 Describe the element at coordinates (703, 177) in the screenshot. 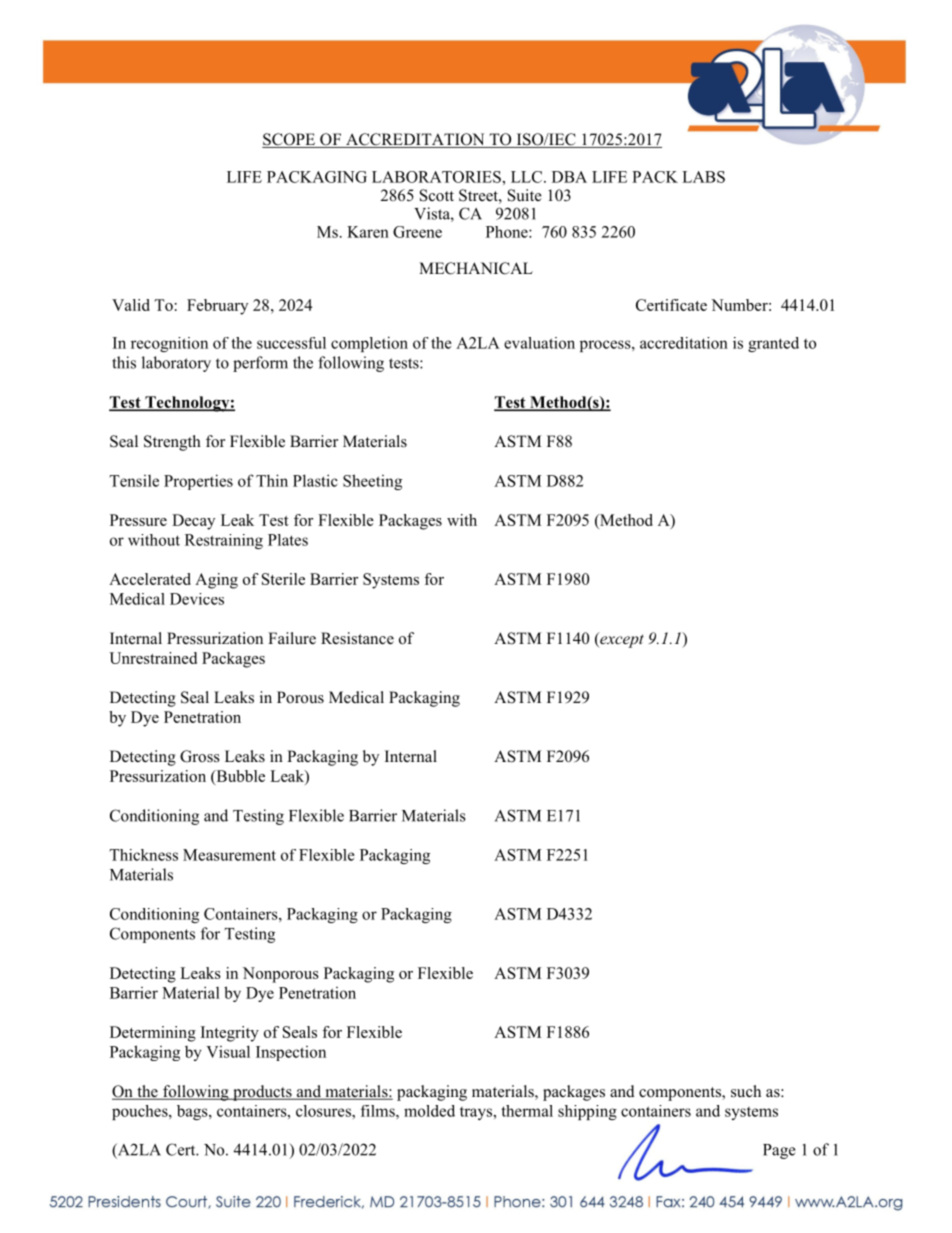

I see `LABS` at that location.
